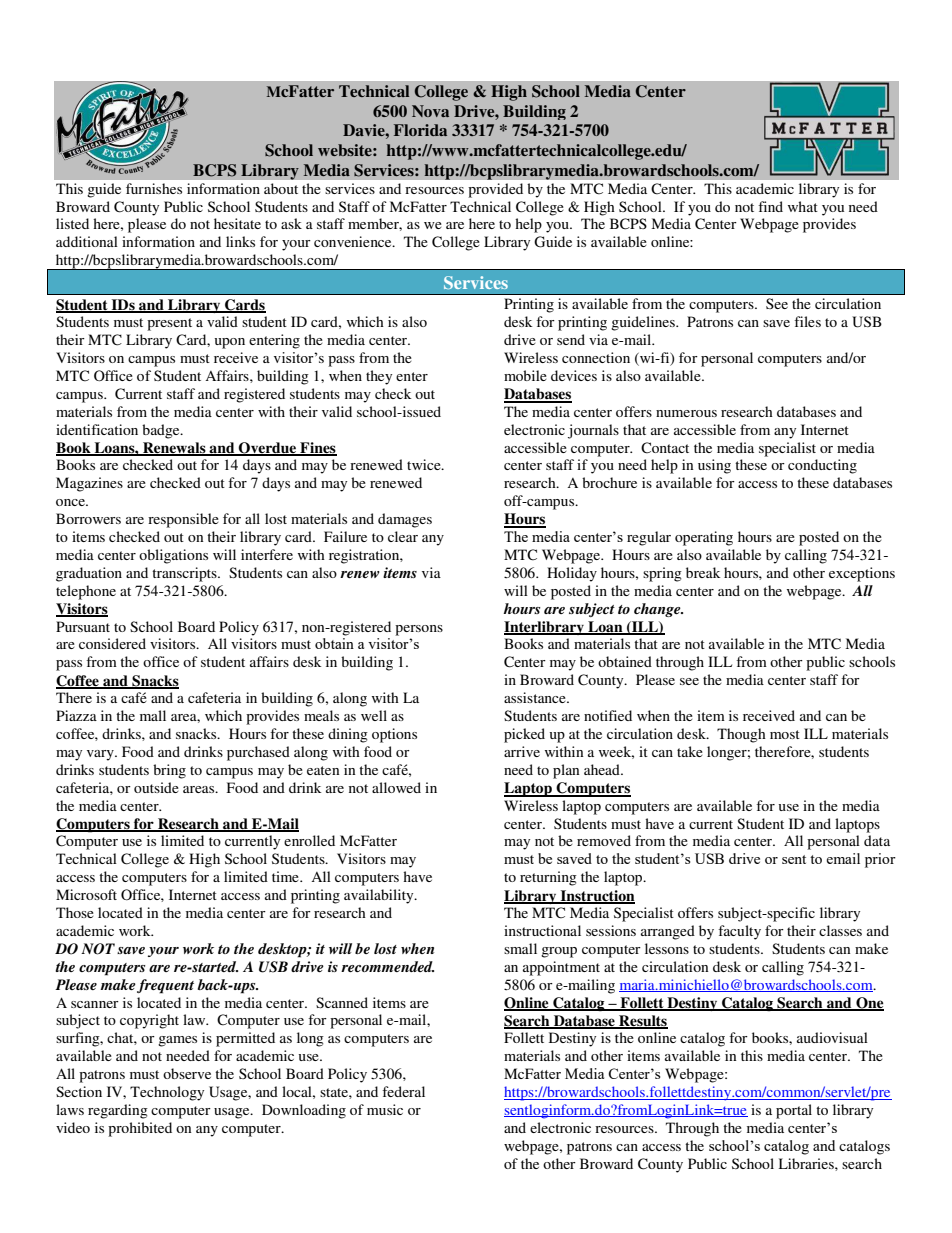 Image resolution: width=952 pixels, height=1233 pixels. Describe the element at coordinates (425, 464) in the screenshot. I see `twice` at that location.
